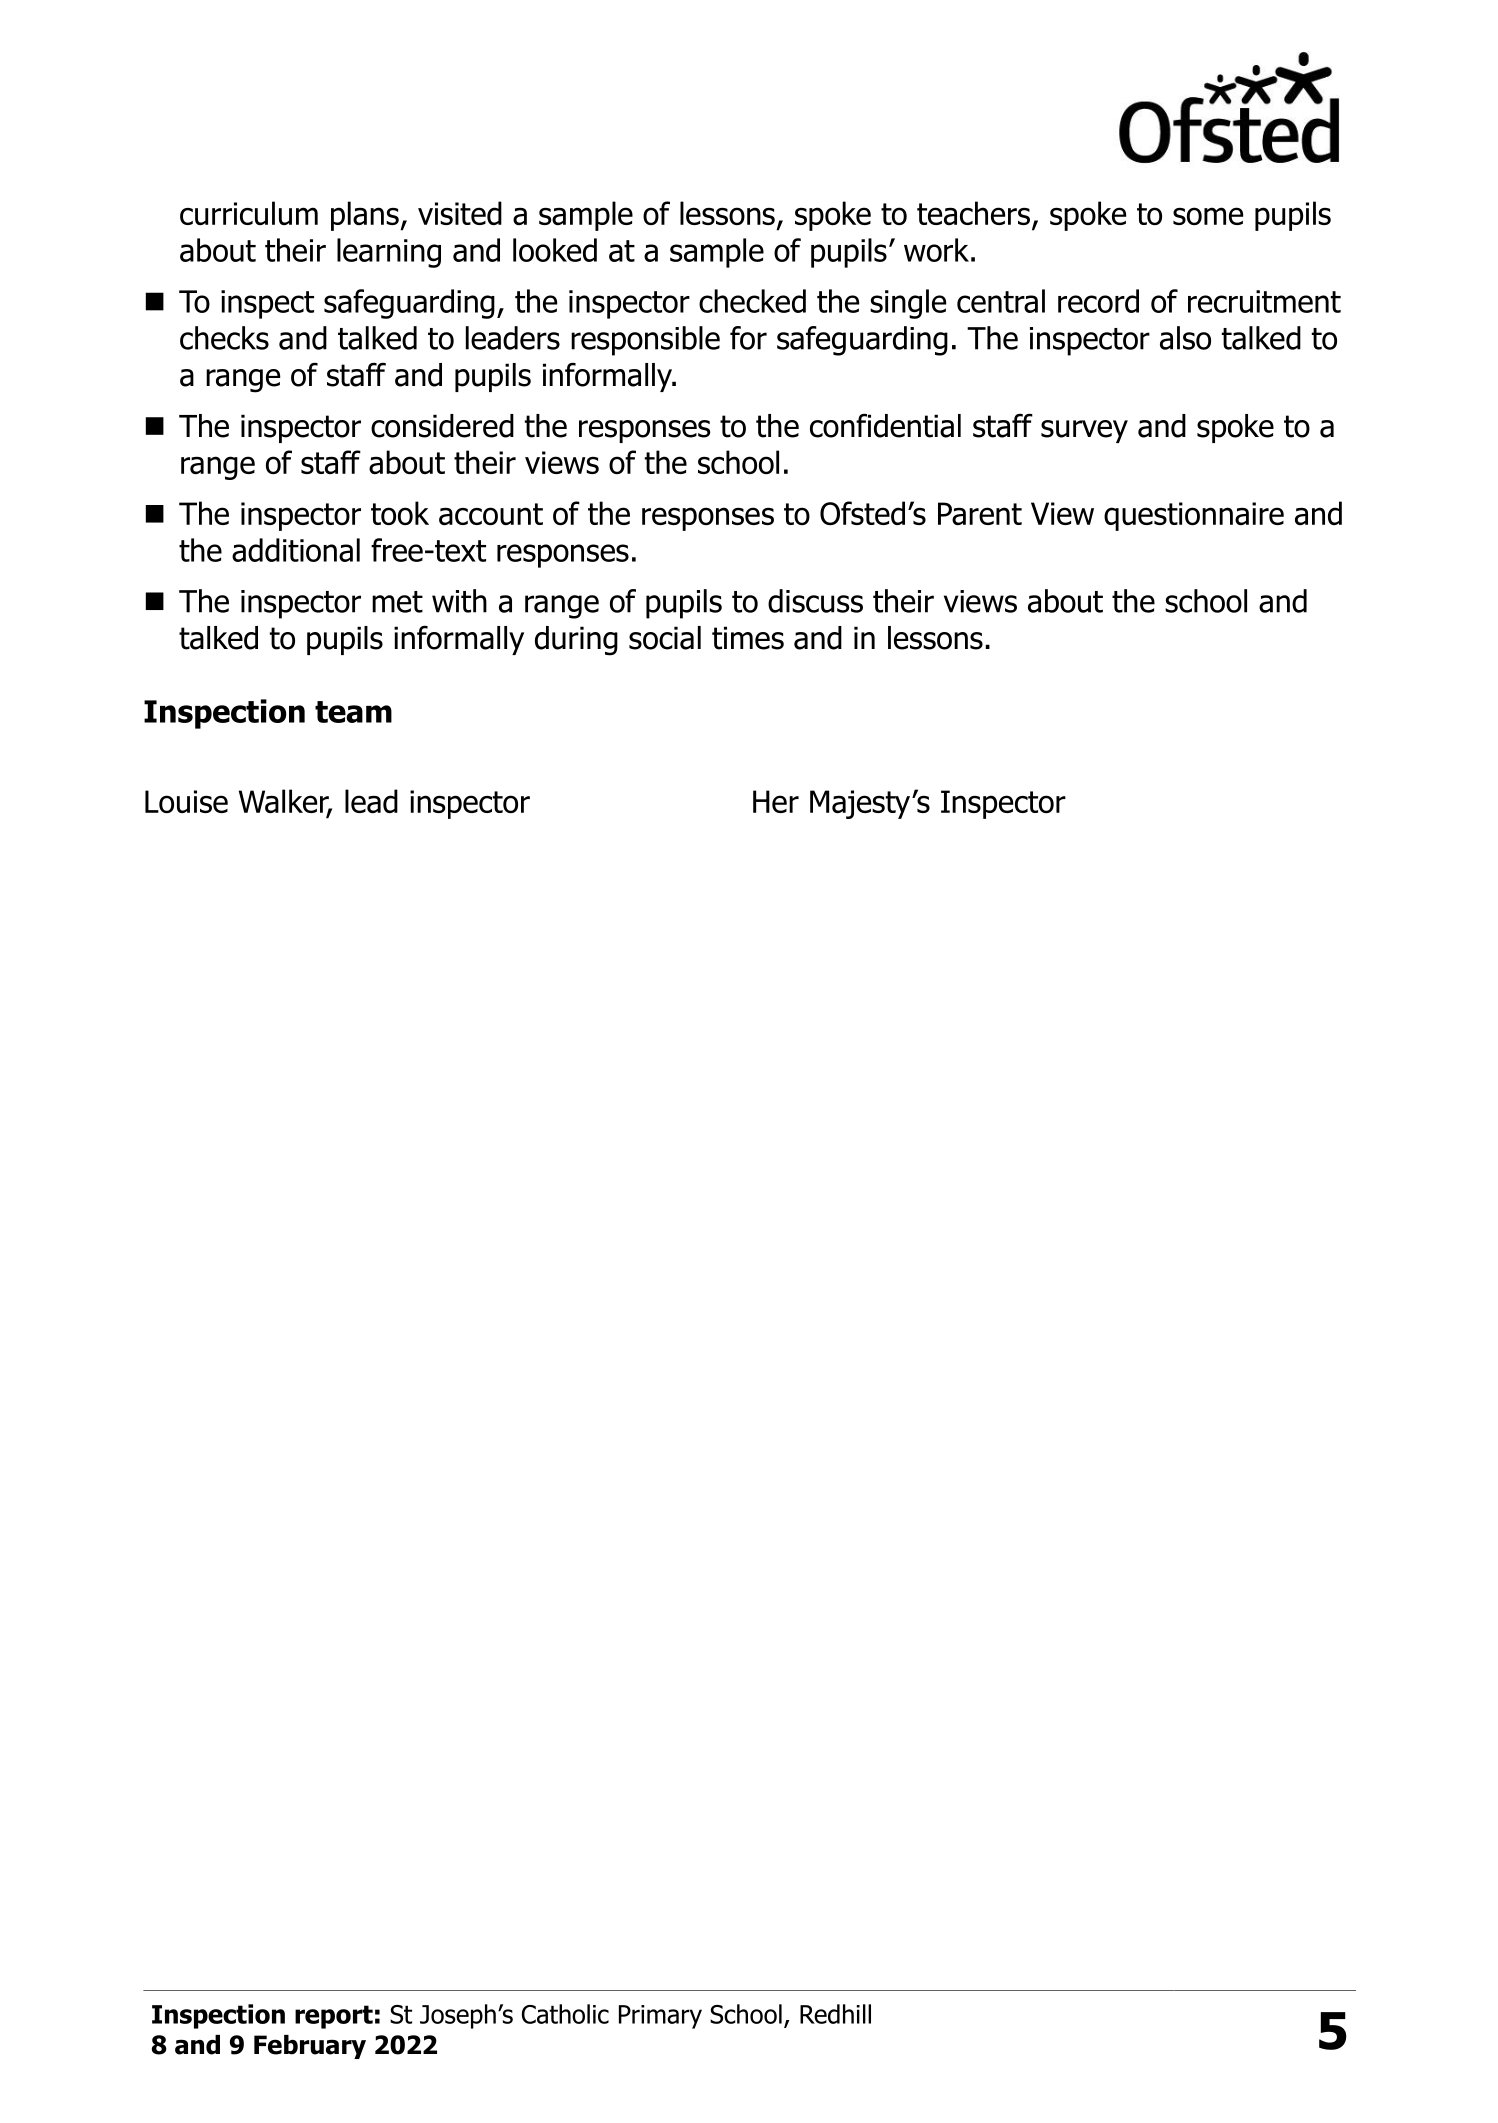 The height and width of the screenshot is (2123, 1498). Describe the element at coordinates (752, 301) in the screenshot. I see `checked` at that location.
